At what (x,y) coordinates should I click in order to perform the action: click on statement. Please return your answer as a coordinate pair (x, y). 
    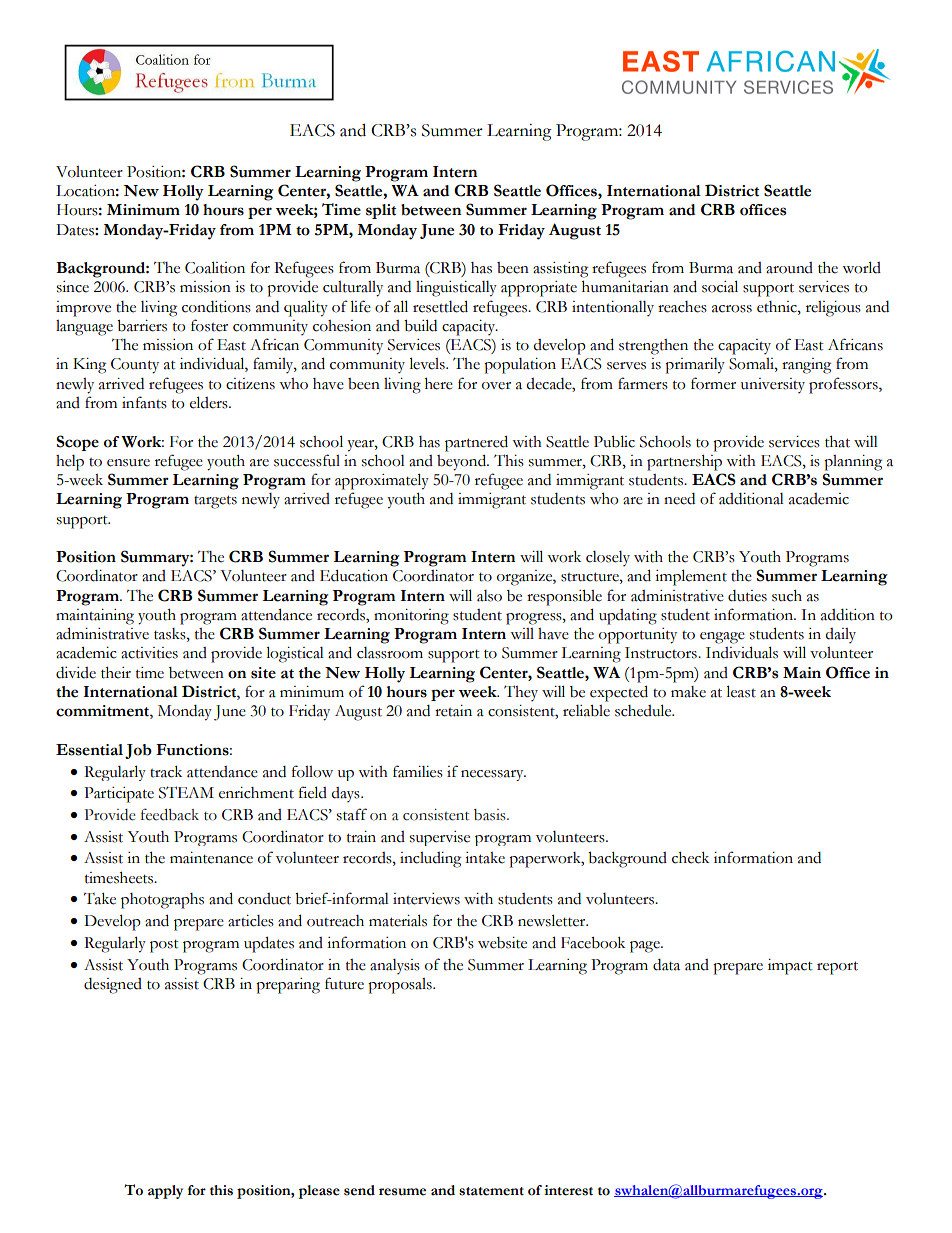
    Looking at the image, I should click on (491, 1191).
